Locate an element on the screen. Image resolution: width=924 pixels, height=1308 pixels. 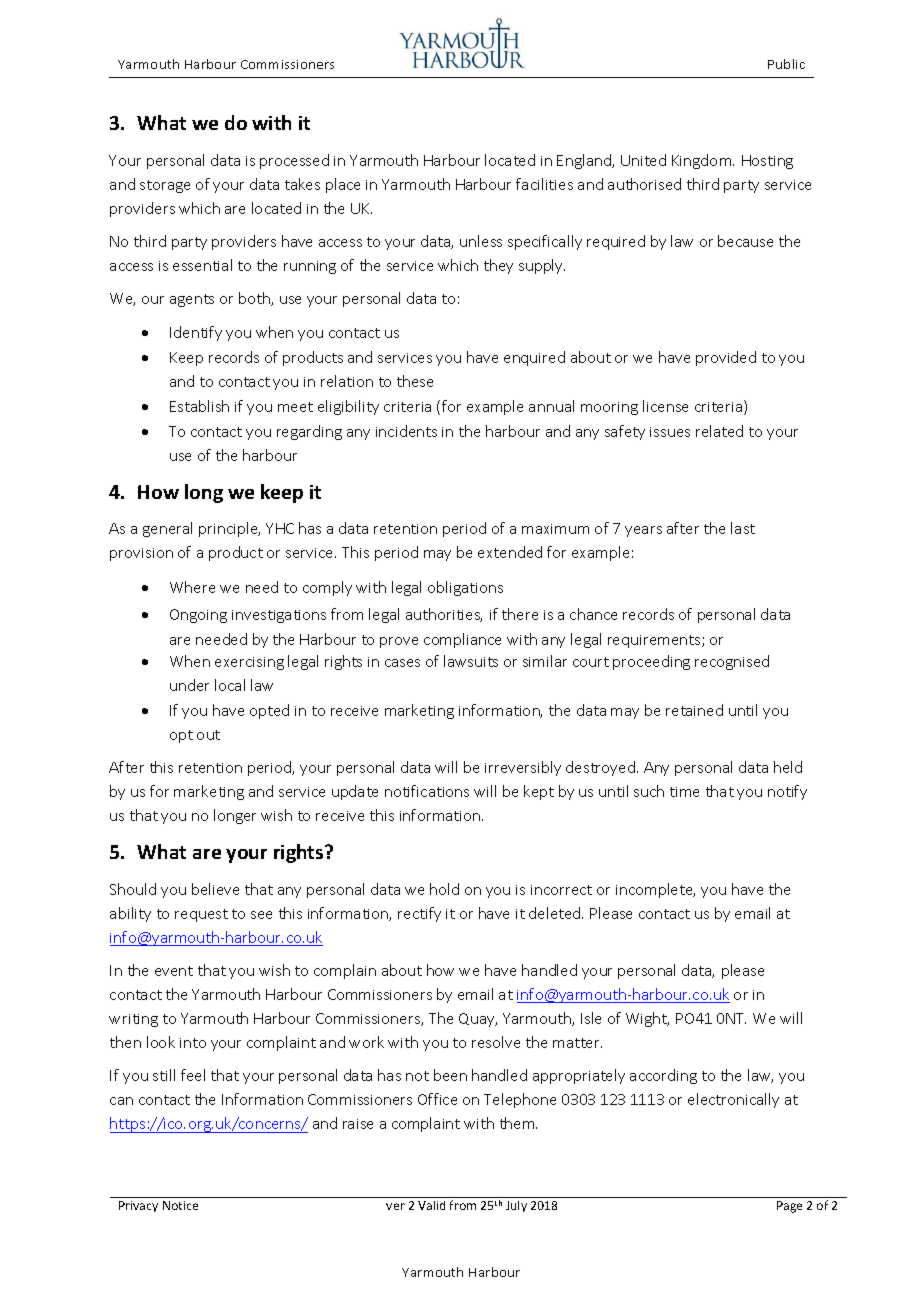
Notice is located at coordinates (180, 1205).
